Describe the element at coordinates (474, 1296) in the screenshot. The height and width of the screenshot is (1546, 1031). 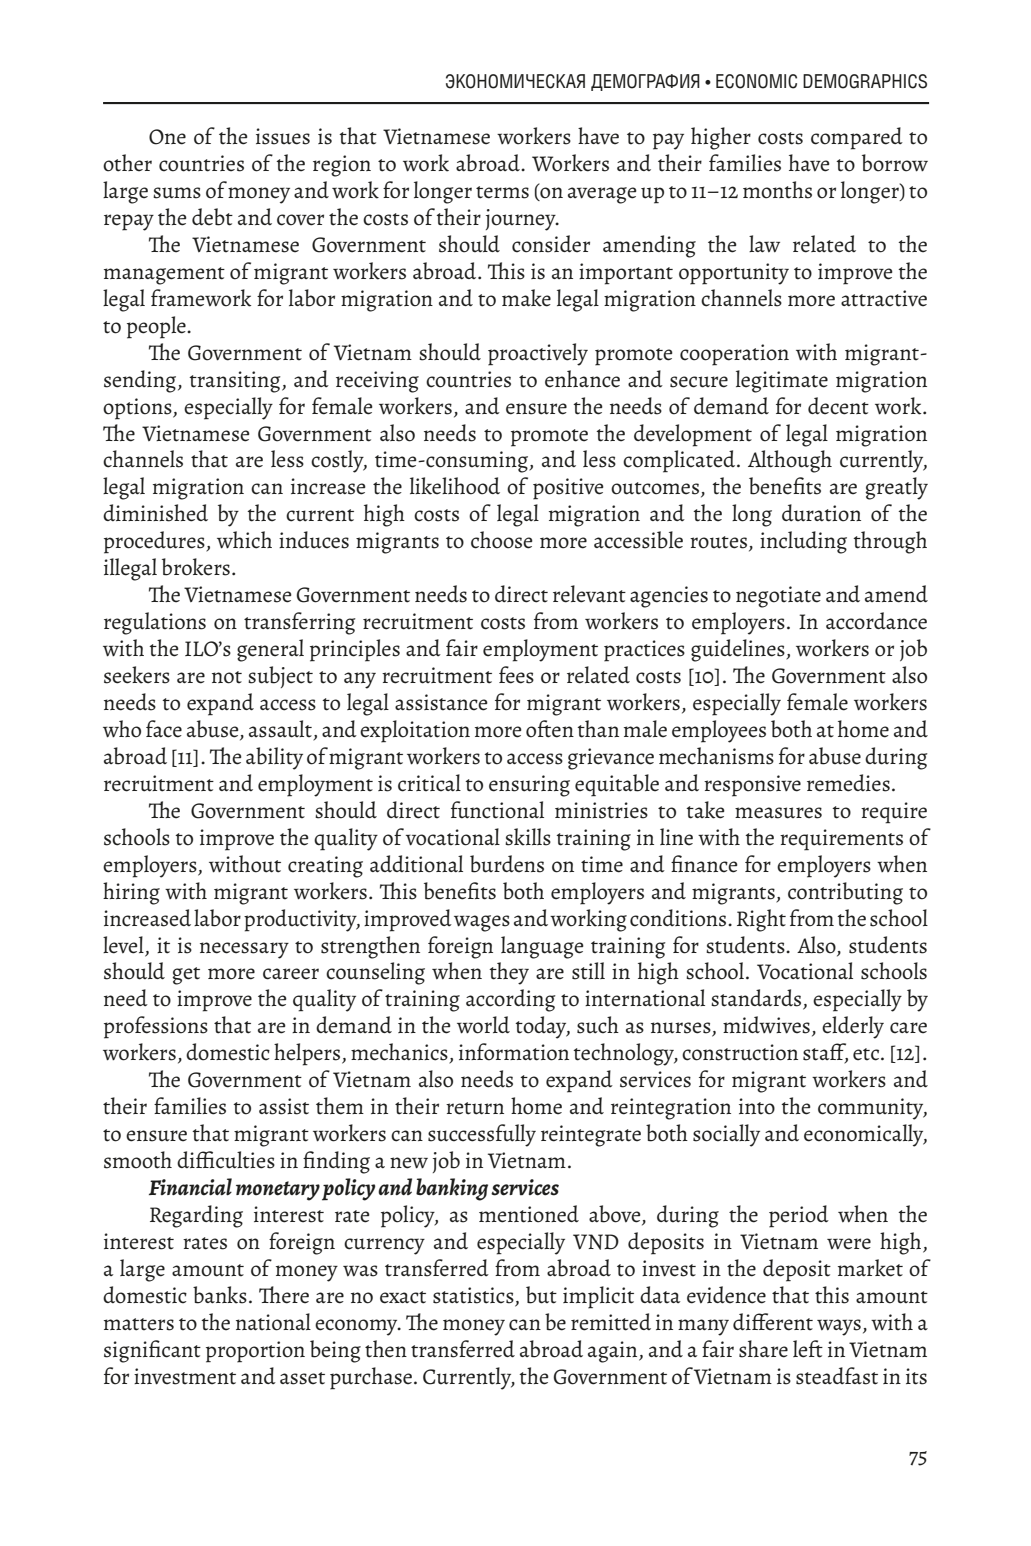
I see `statistics` at that location.
